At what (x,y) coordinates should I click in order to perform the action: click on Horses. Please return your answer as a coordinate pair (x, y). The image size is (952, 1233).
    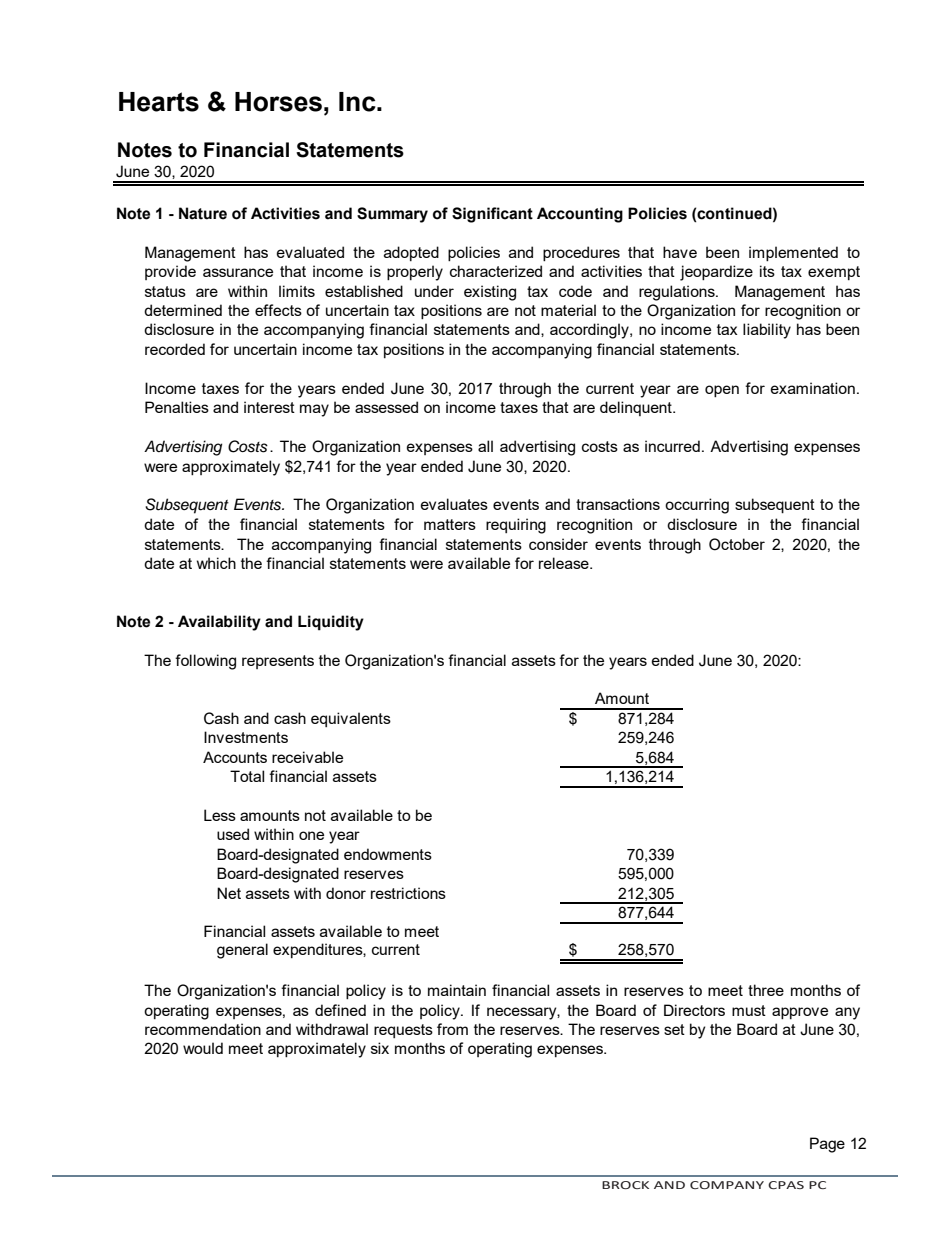
    Looking at the image, I should click on (278, 102).
